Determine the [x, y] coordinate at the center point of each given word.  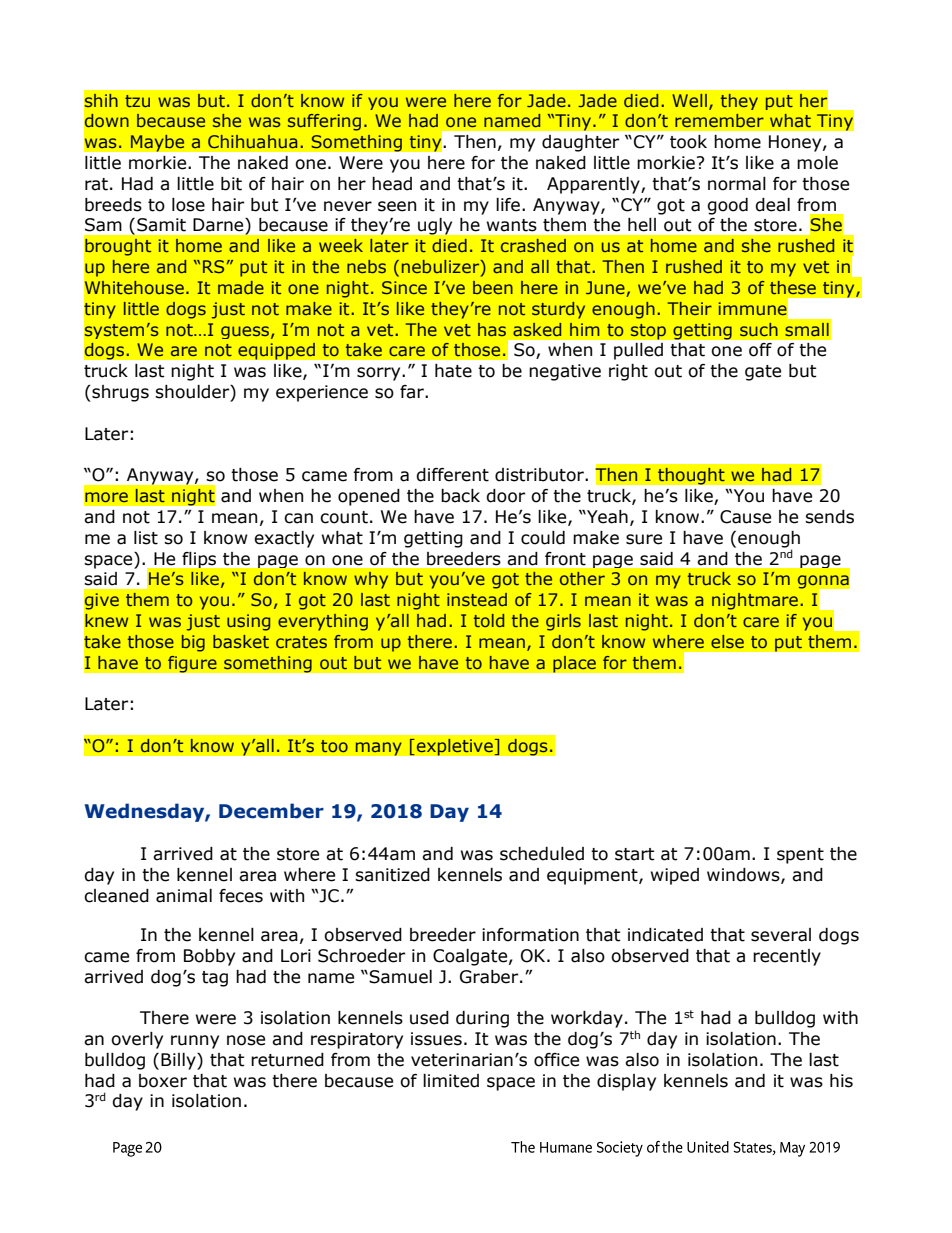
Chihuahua [252, 141]
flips [199, 560]
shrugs [119, 393]
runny [195, 1042]
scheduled [542, 854]
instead [477, 599]
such [759, 329]
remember [719, 120]
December [271, 811]
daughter [580, 143]
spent [800, 856]
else [727, 641]
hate [453, 371]
